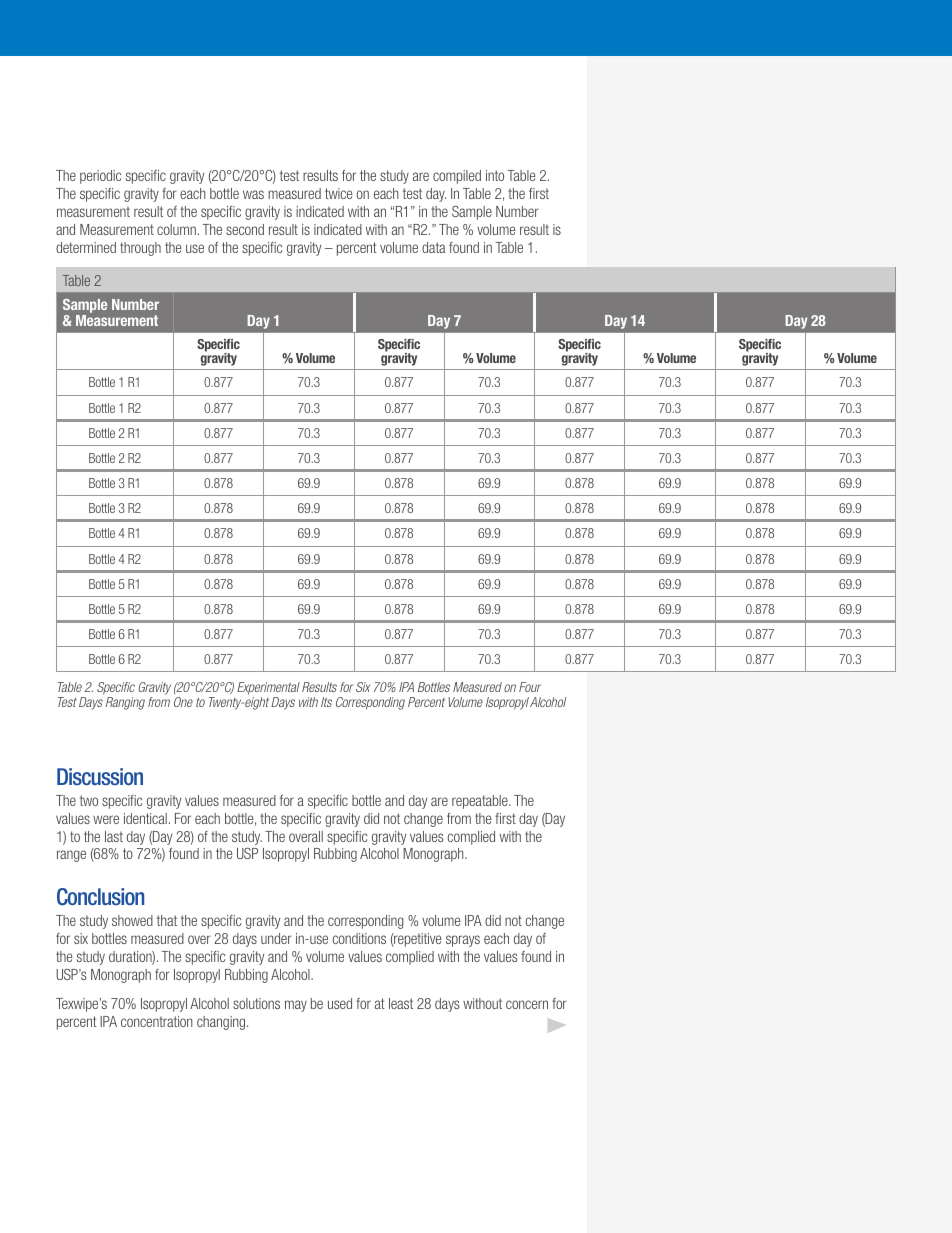 Image resolution: width=952 pixels, height=1233 pixels. I want to click on may, so click(296, 1006).
